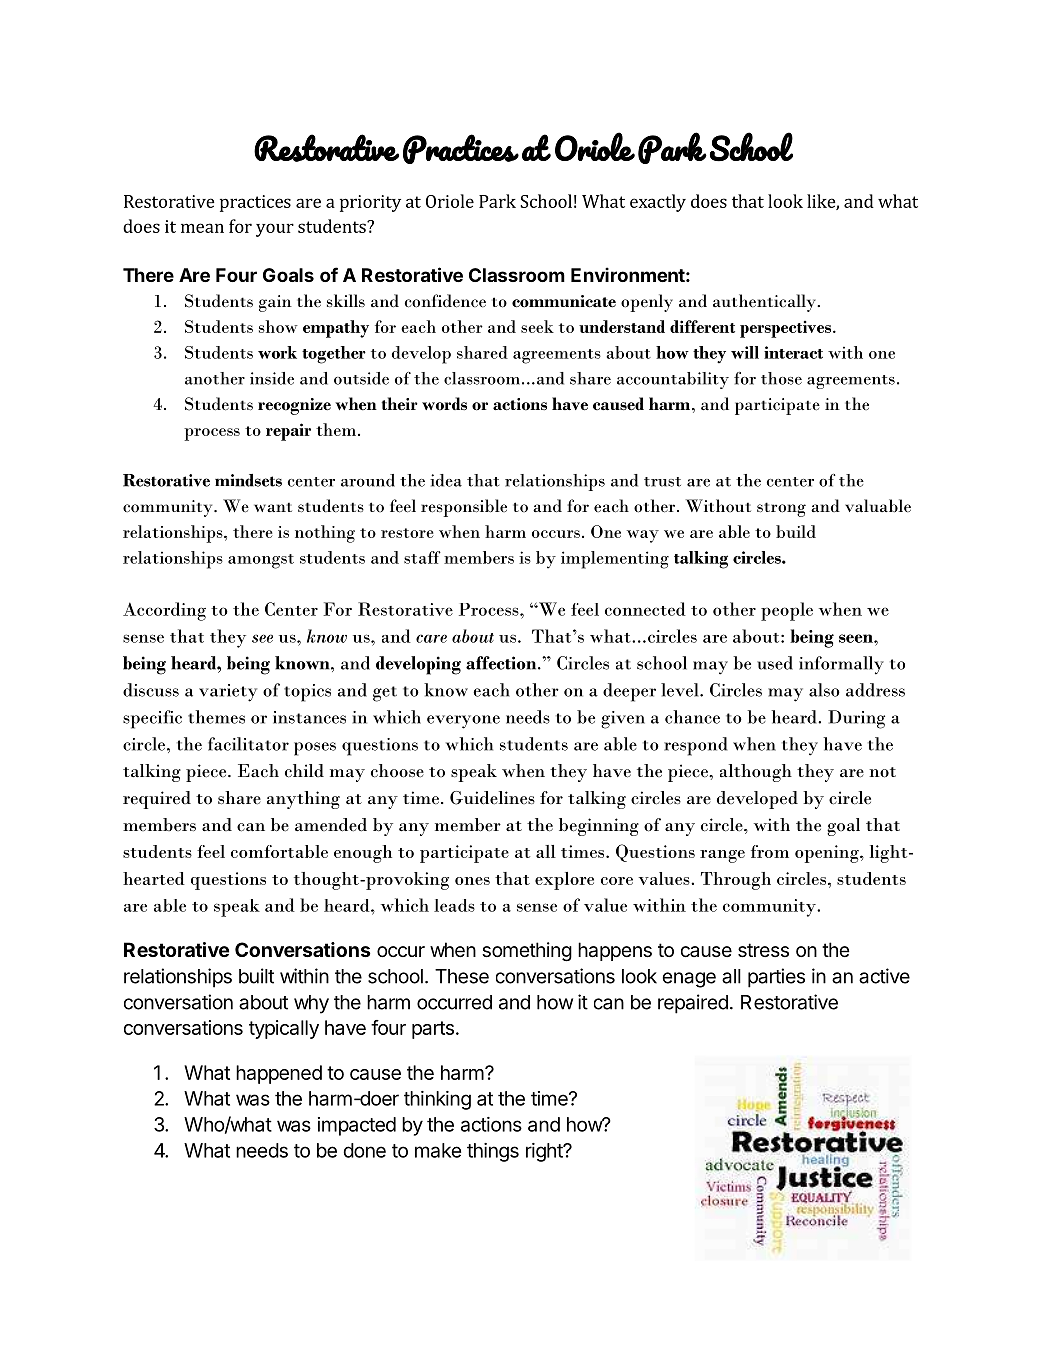  Describe the element at coordinates (781, 378) in the screenshot. I see `those` at that location.
